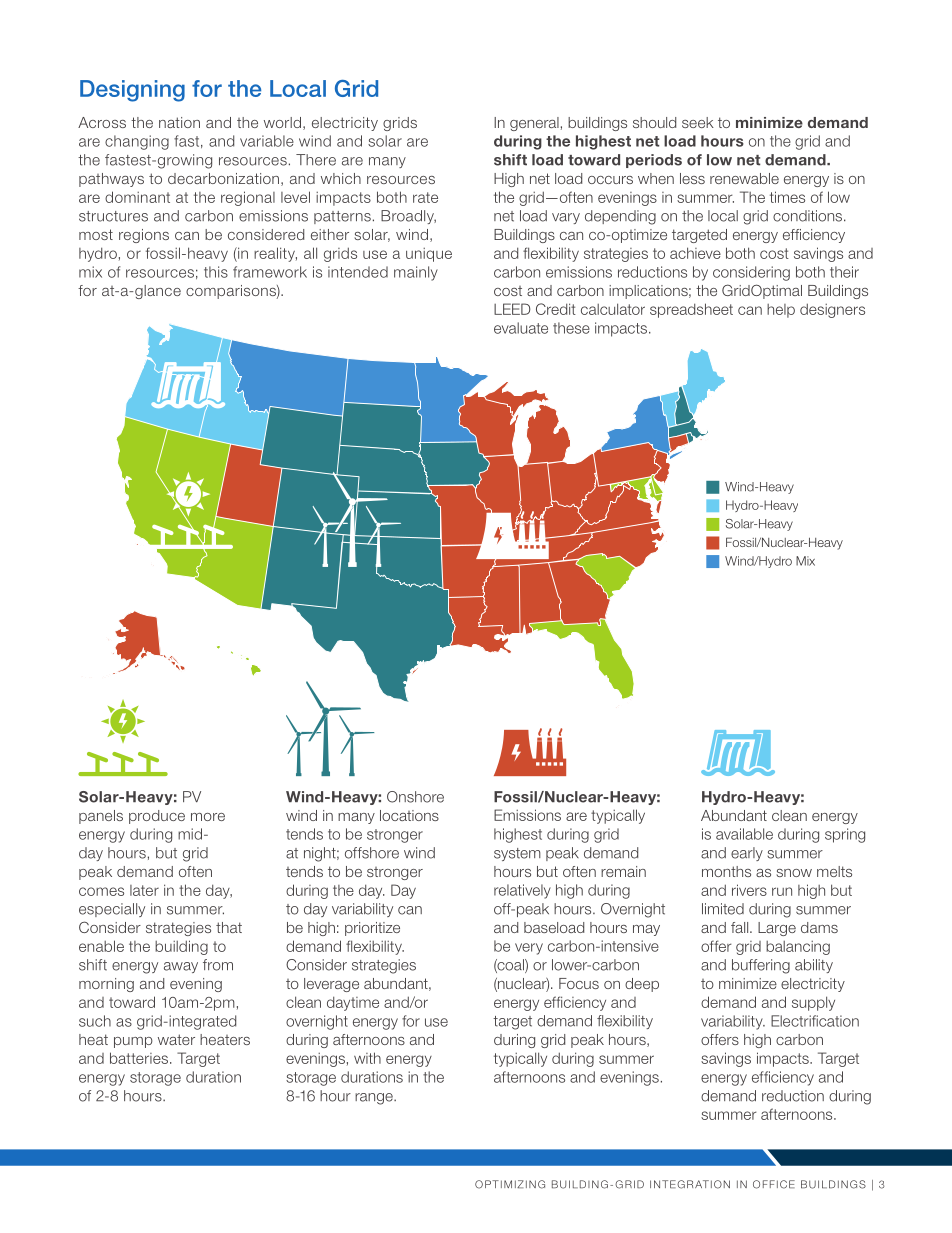  I want to click on nation, so click(179, 122).
